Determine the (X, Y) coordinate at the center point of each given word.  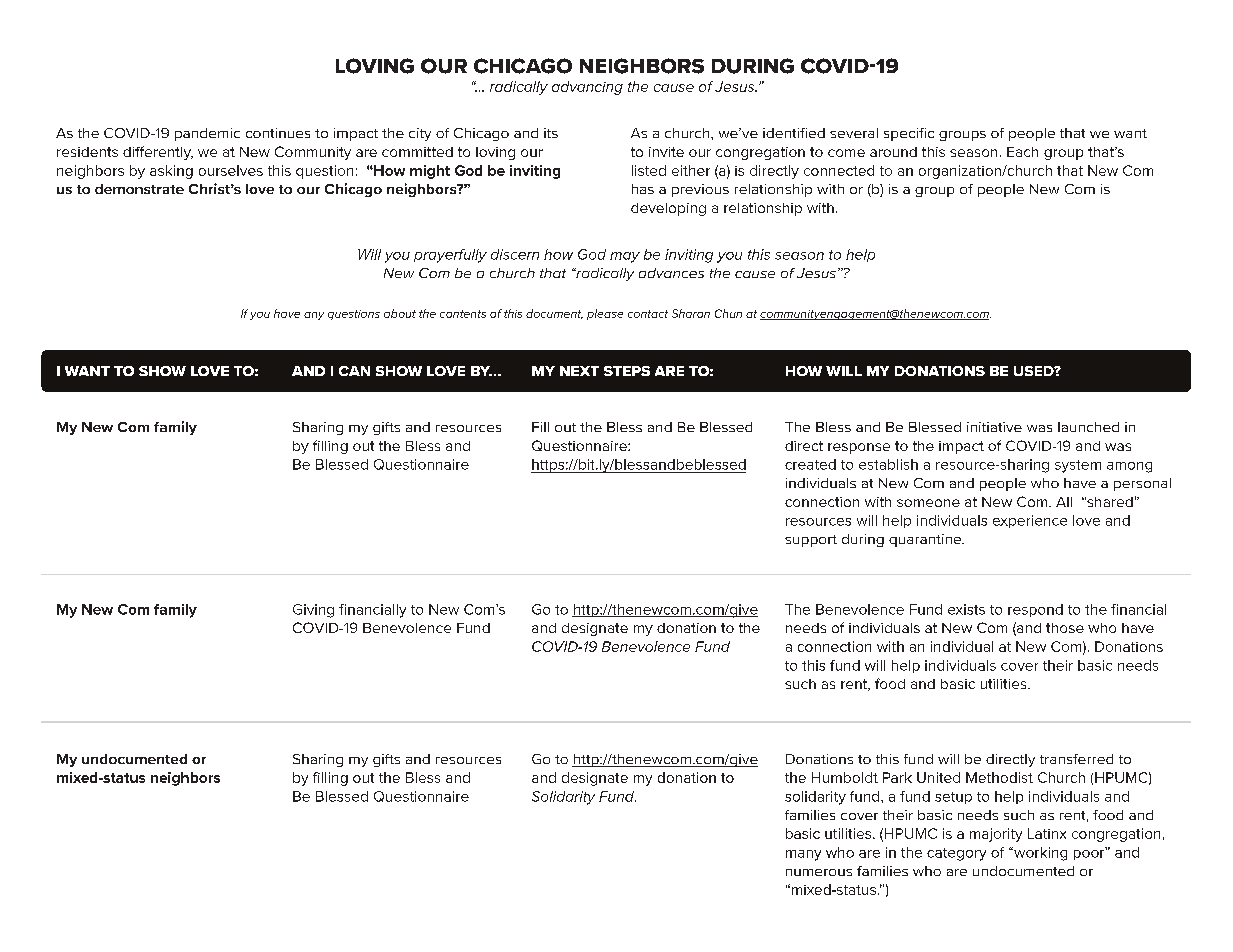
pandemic (207, 134)
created (810, 464)
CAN (354, 371)
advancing (587, 88)
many (803, 855)
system (1078, 466)
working (1039, 854)
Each (1022, 152)
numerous (819, 872)
